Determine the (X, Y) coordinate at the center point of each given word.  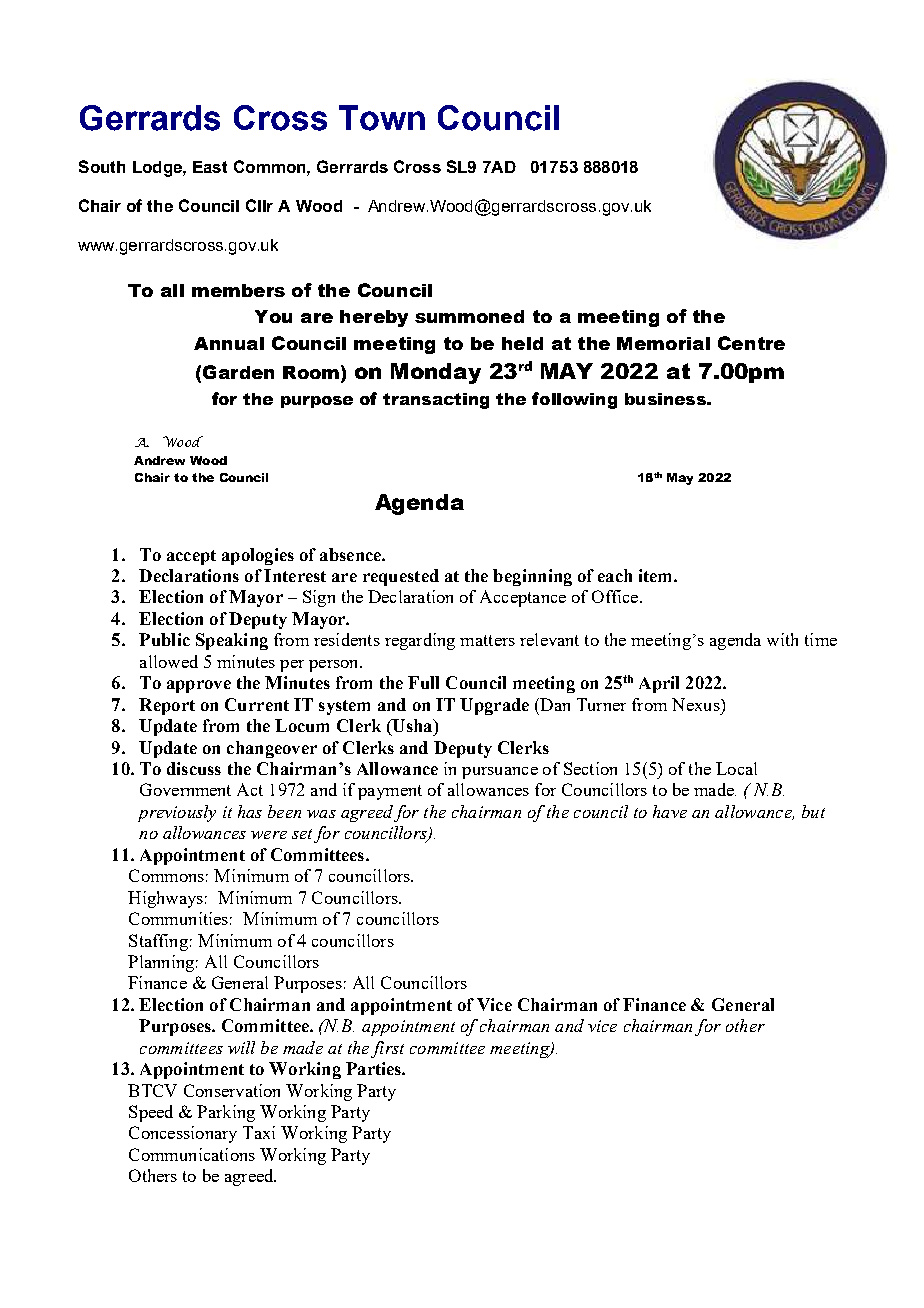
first (387, 1049)
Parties (374, 1068)
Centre (751, 343)
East (210, 167)
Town (382, 118)
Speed (151, 1113)
